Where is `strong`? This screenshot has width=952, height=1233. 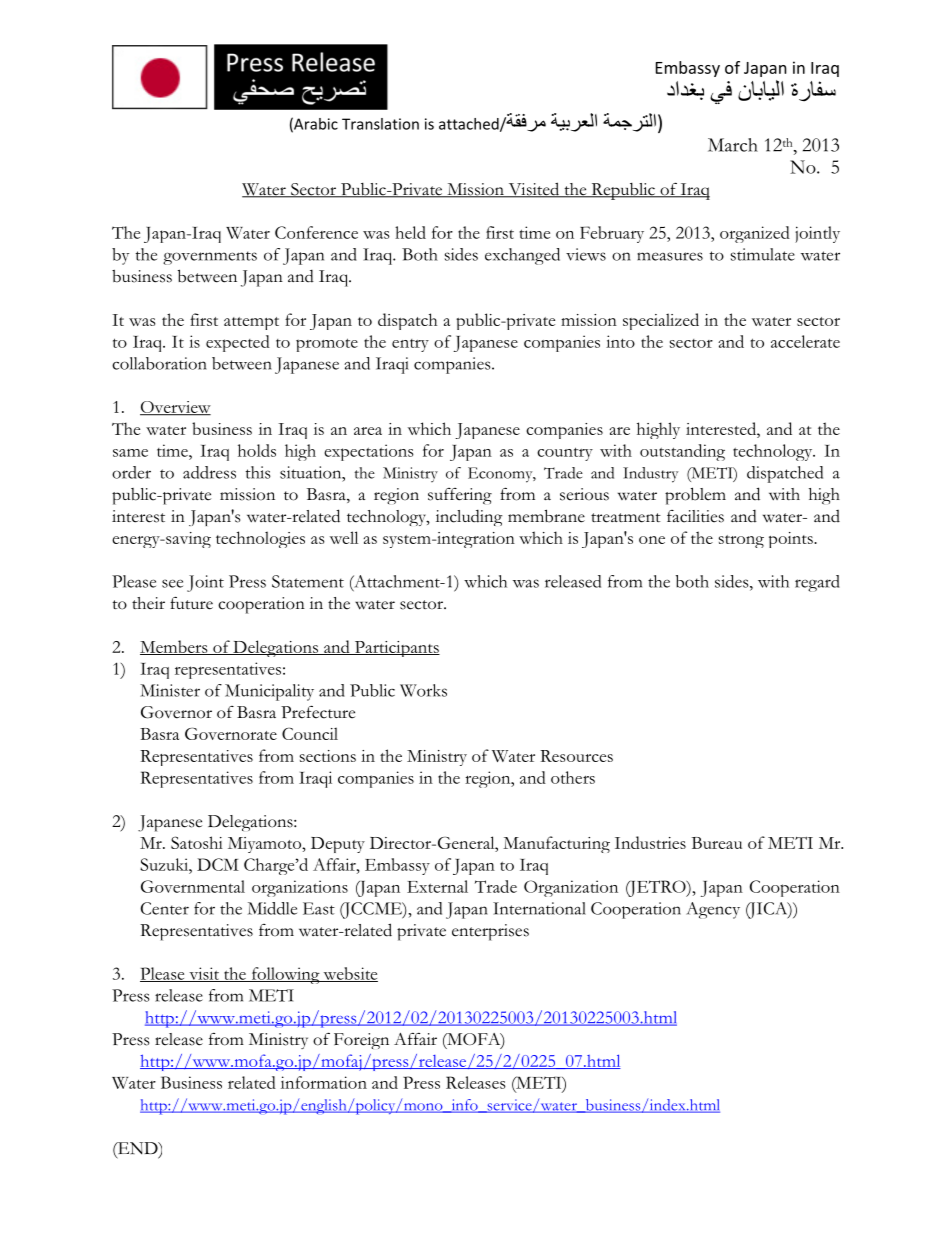 strong is located at coordinates (741, 541).
